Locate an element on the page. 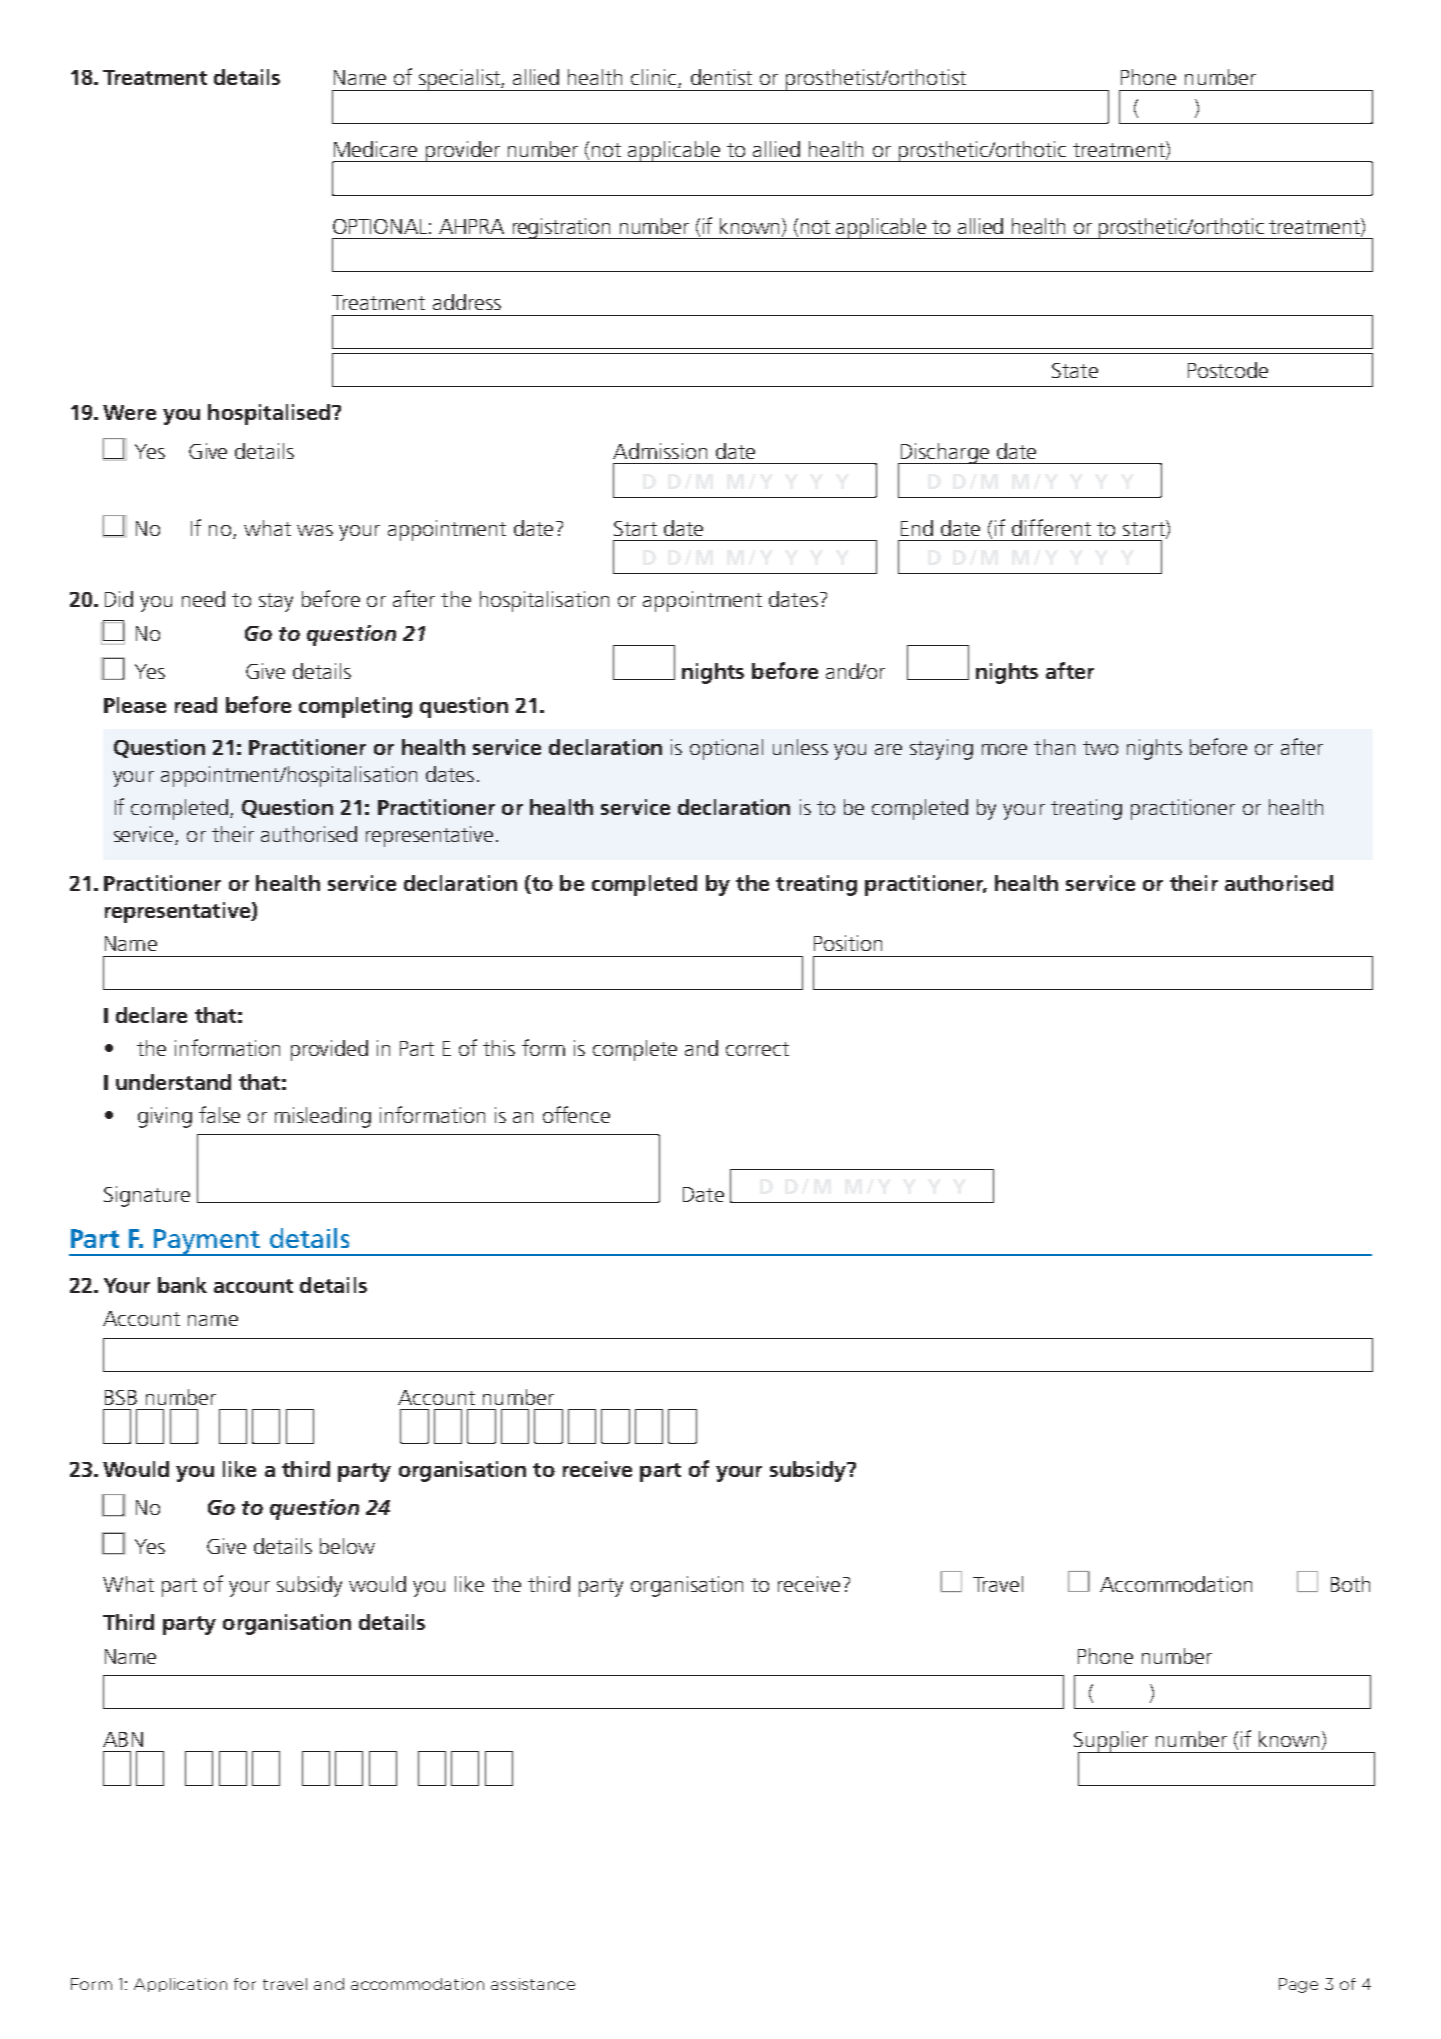  offence is located at coordinates (576, 1114).
